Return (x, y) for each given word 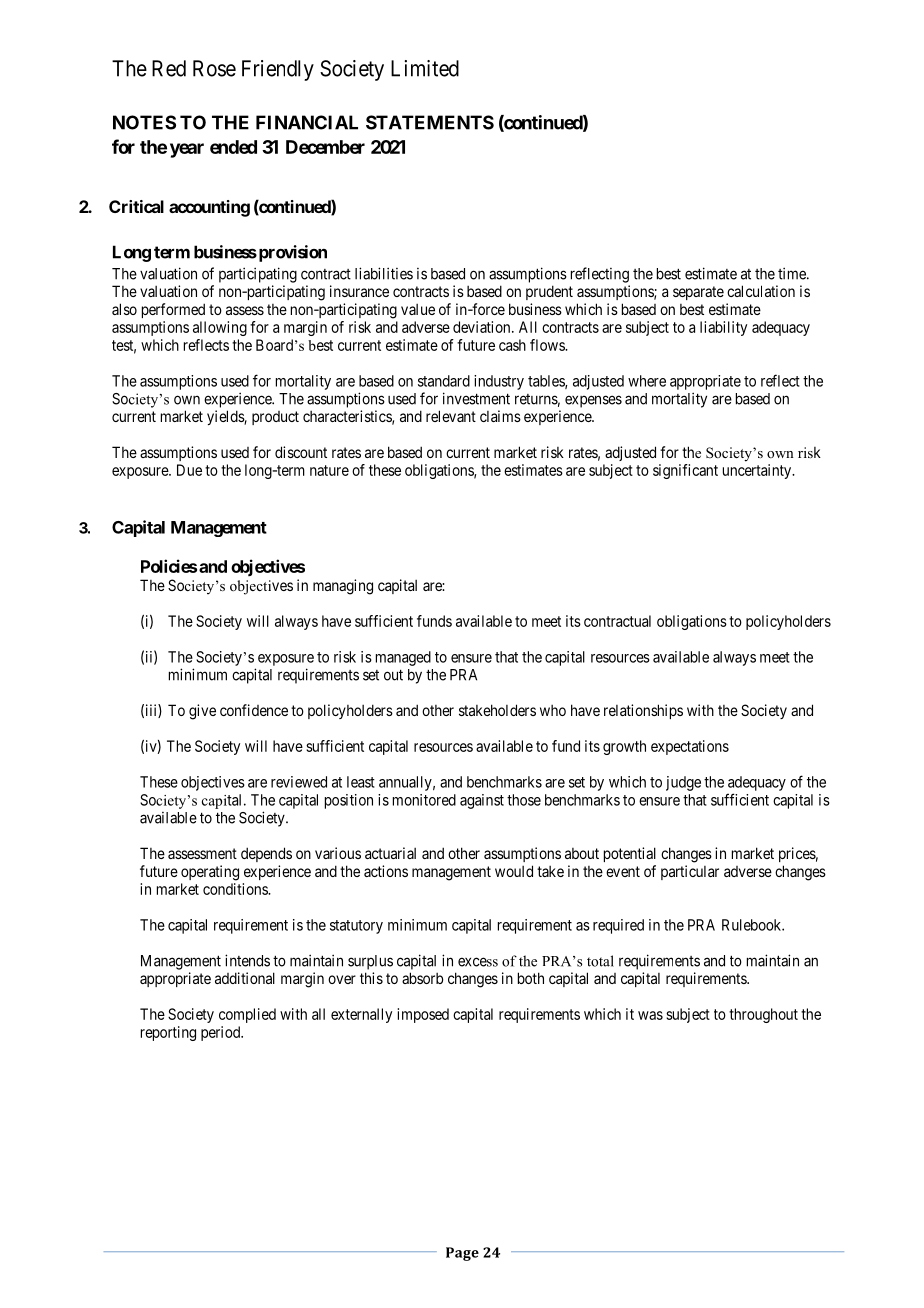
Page (462, 1254)
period (222, 1033)
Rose (214, 68)
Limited (425, 68)
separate (698, 293)
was (650, 1015)
